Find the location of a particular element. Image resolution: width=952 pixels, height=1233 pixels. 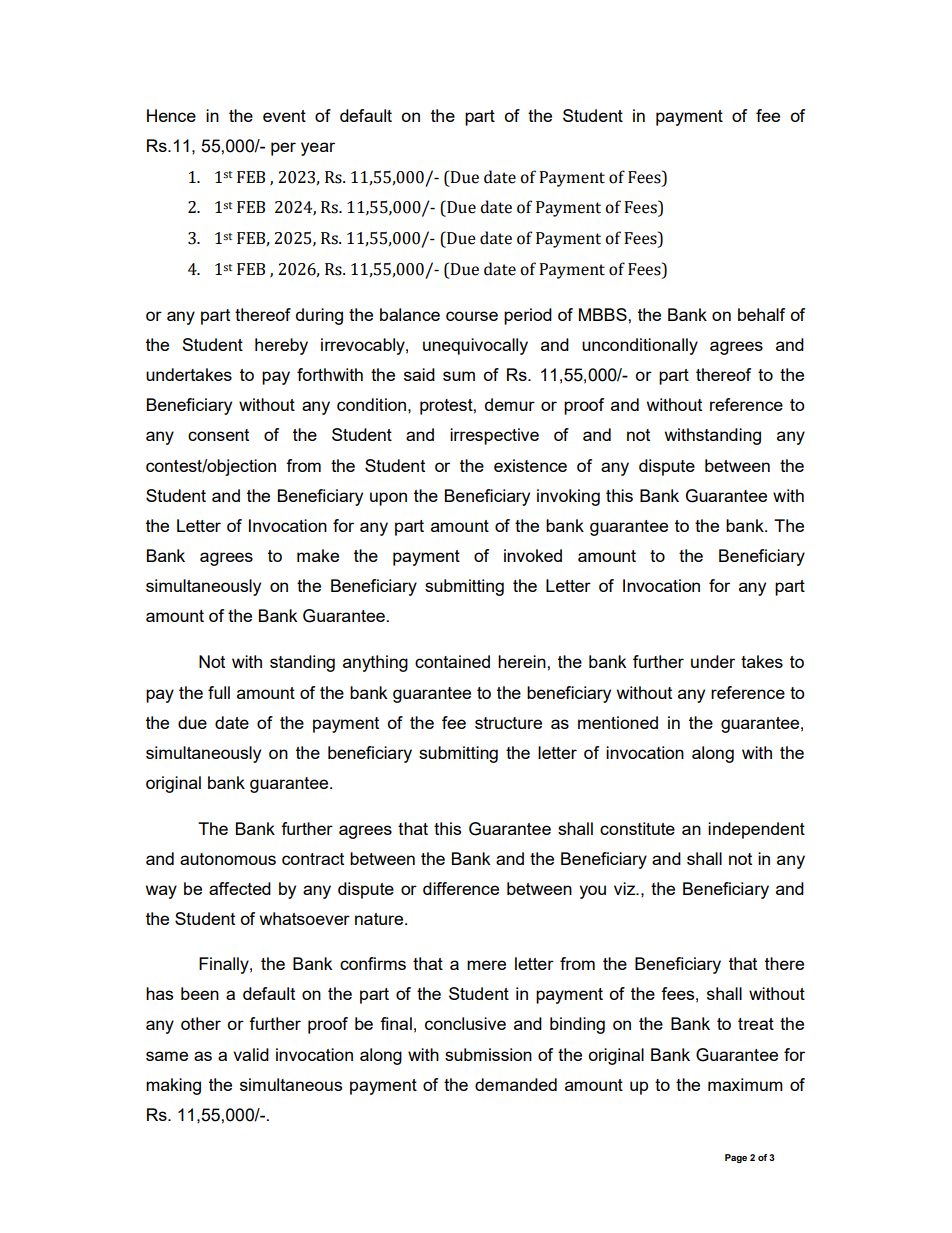

making is located at coordinates (173, 1086).
